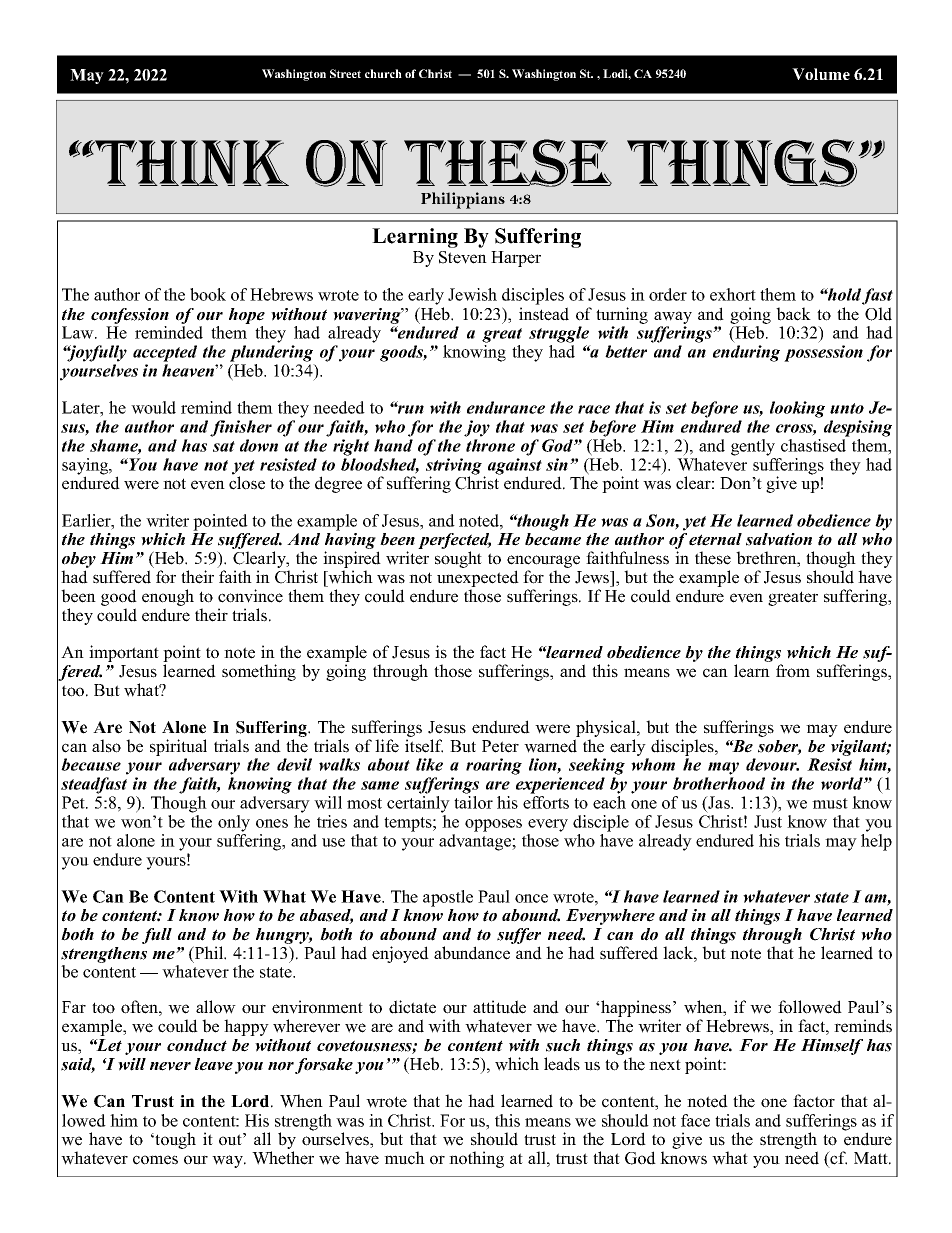 This screenshot has width=952, height=1233. Describe the element at coordinates (191, 163) in the screenshot. I see `THINK` at that location.
